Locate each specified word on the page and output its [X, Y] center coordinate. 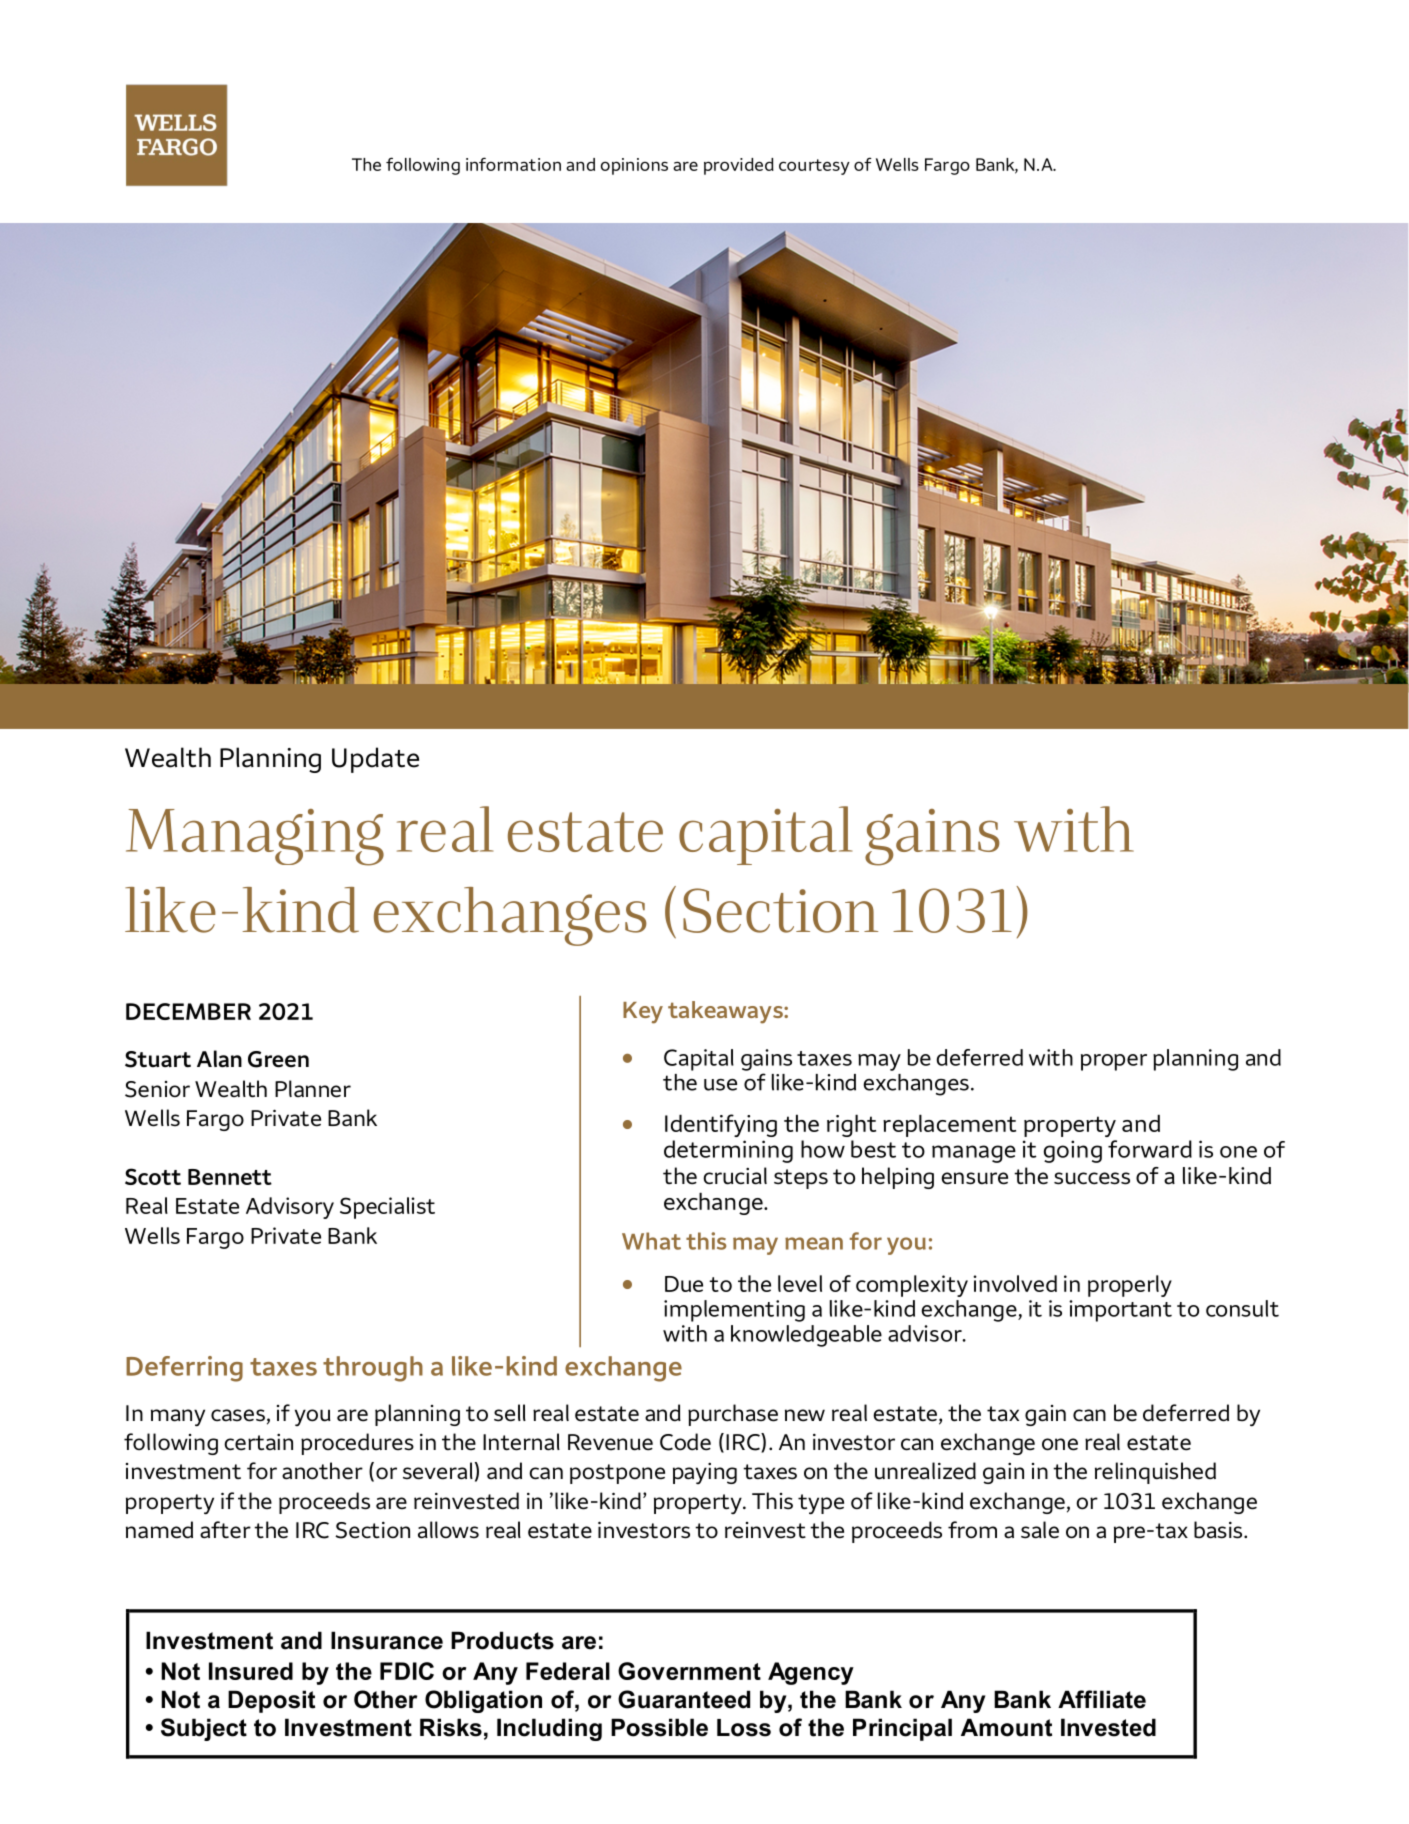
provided [739, 166]
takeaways [726, 1012]
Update [375, 760]
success [1092, 1178]
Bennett [230, 1177]
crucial [735, 1176]
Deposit [271, 1701]
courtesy [814, 167]
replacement [949, 1125]
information [513, 164]
